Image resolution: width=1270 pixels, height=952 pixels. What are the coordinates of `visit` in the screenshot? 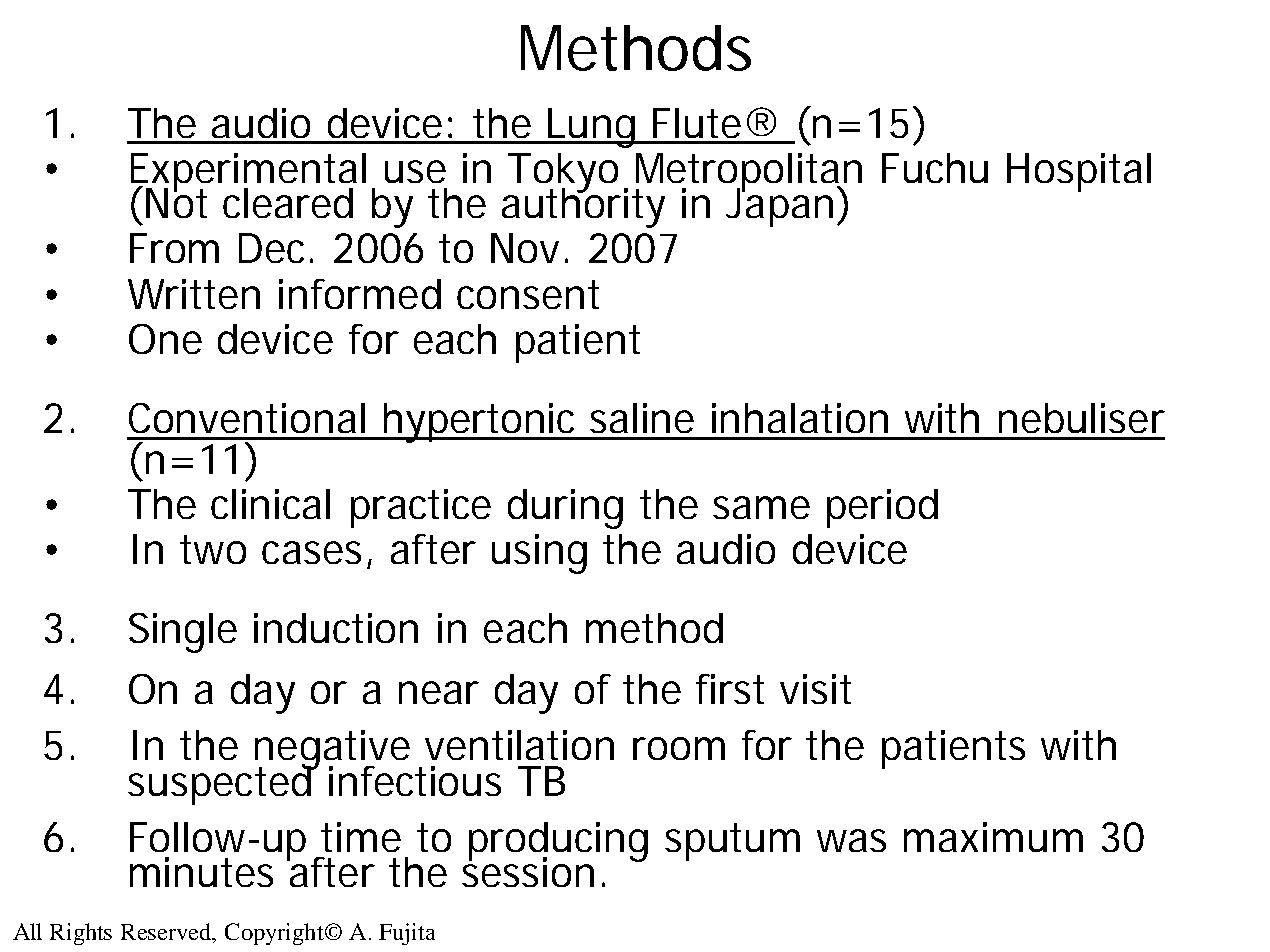 It's located at (815, 689).
